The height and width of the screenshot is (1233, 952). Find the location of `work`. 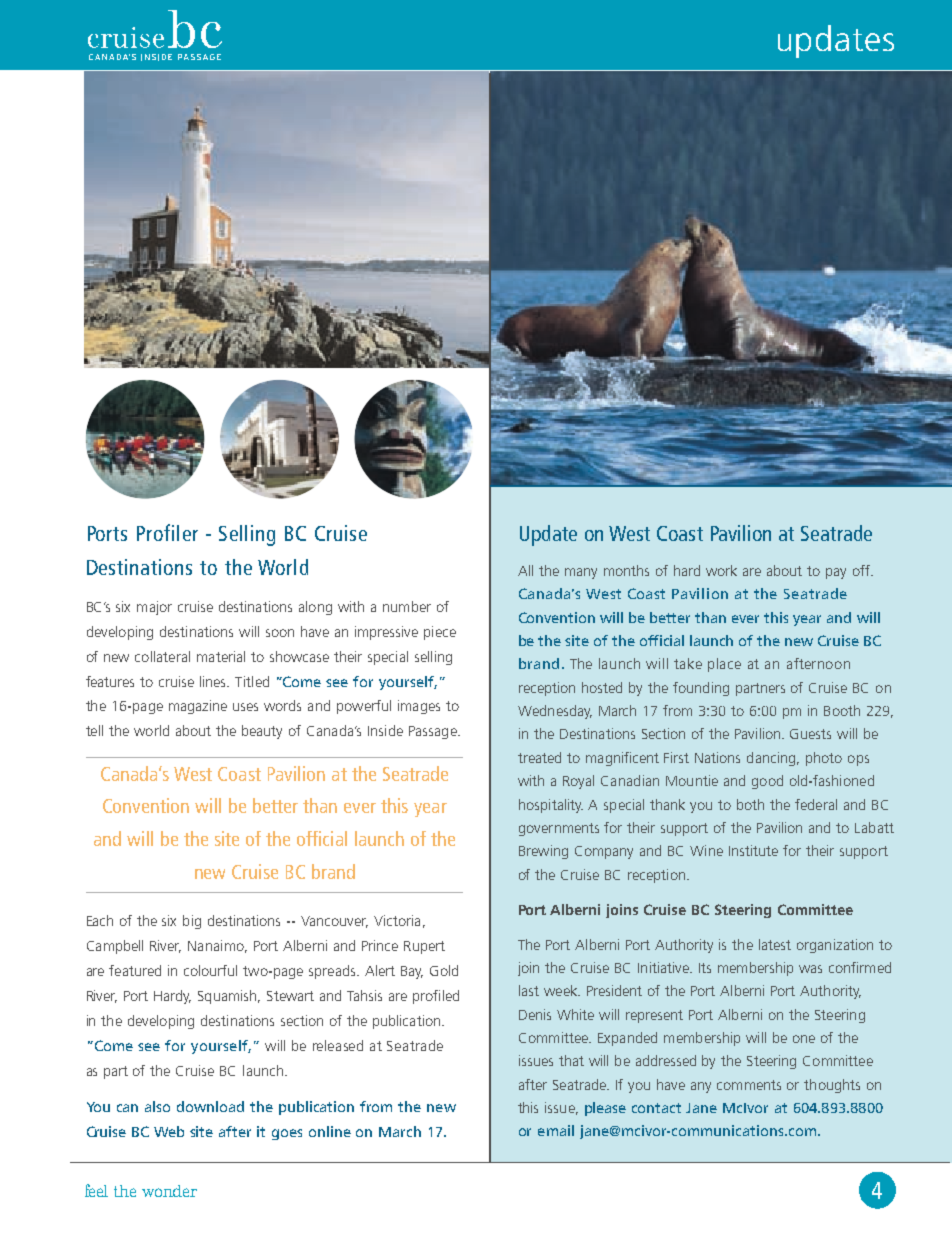

work is located at coordinates (721, 570).
